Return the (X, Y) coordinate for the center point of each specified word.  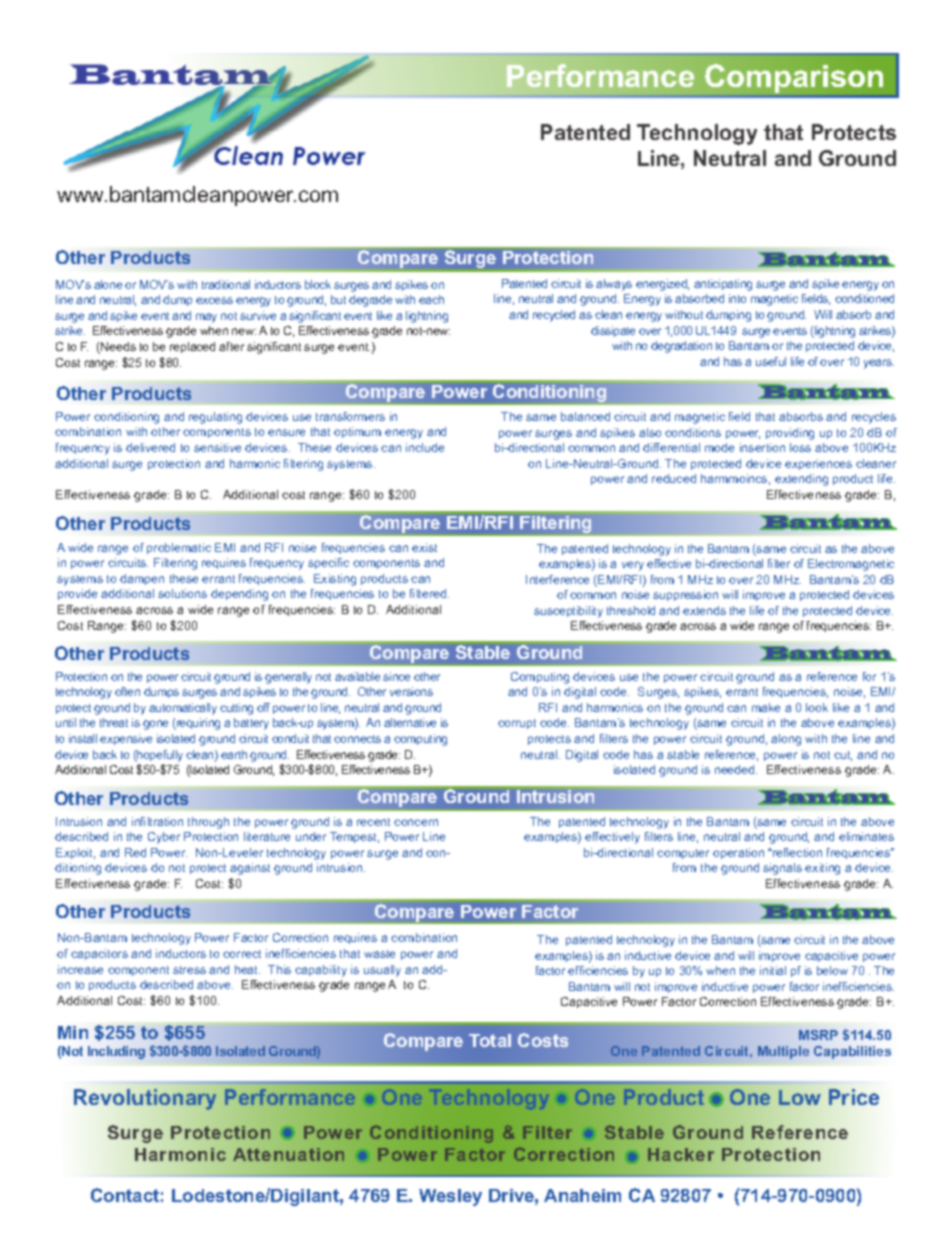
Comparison (794, 78)
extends (704, 610)
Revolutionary (145, 1099)
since (396, 676)
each (431, 299)
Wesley (450, 1197)
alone (108, 284)
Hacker (681, 1154)
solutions (182, 593)
